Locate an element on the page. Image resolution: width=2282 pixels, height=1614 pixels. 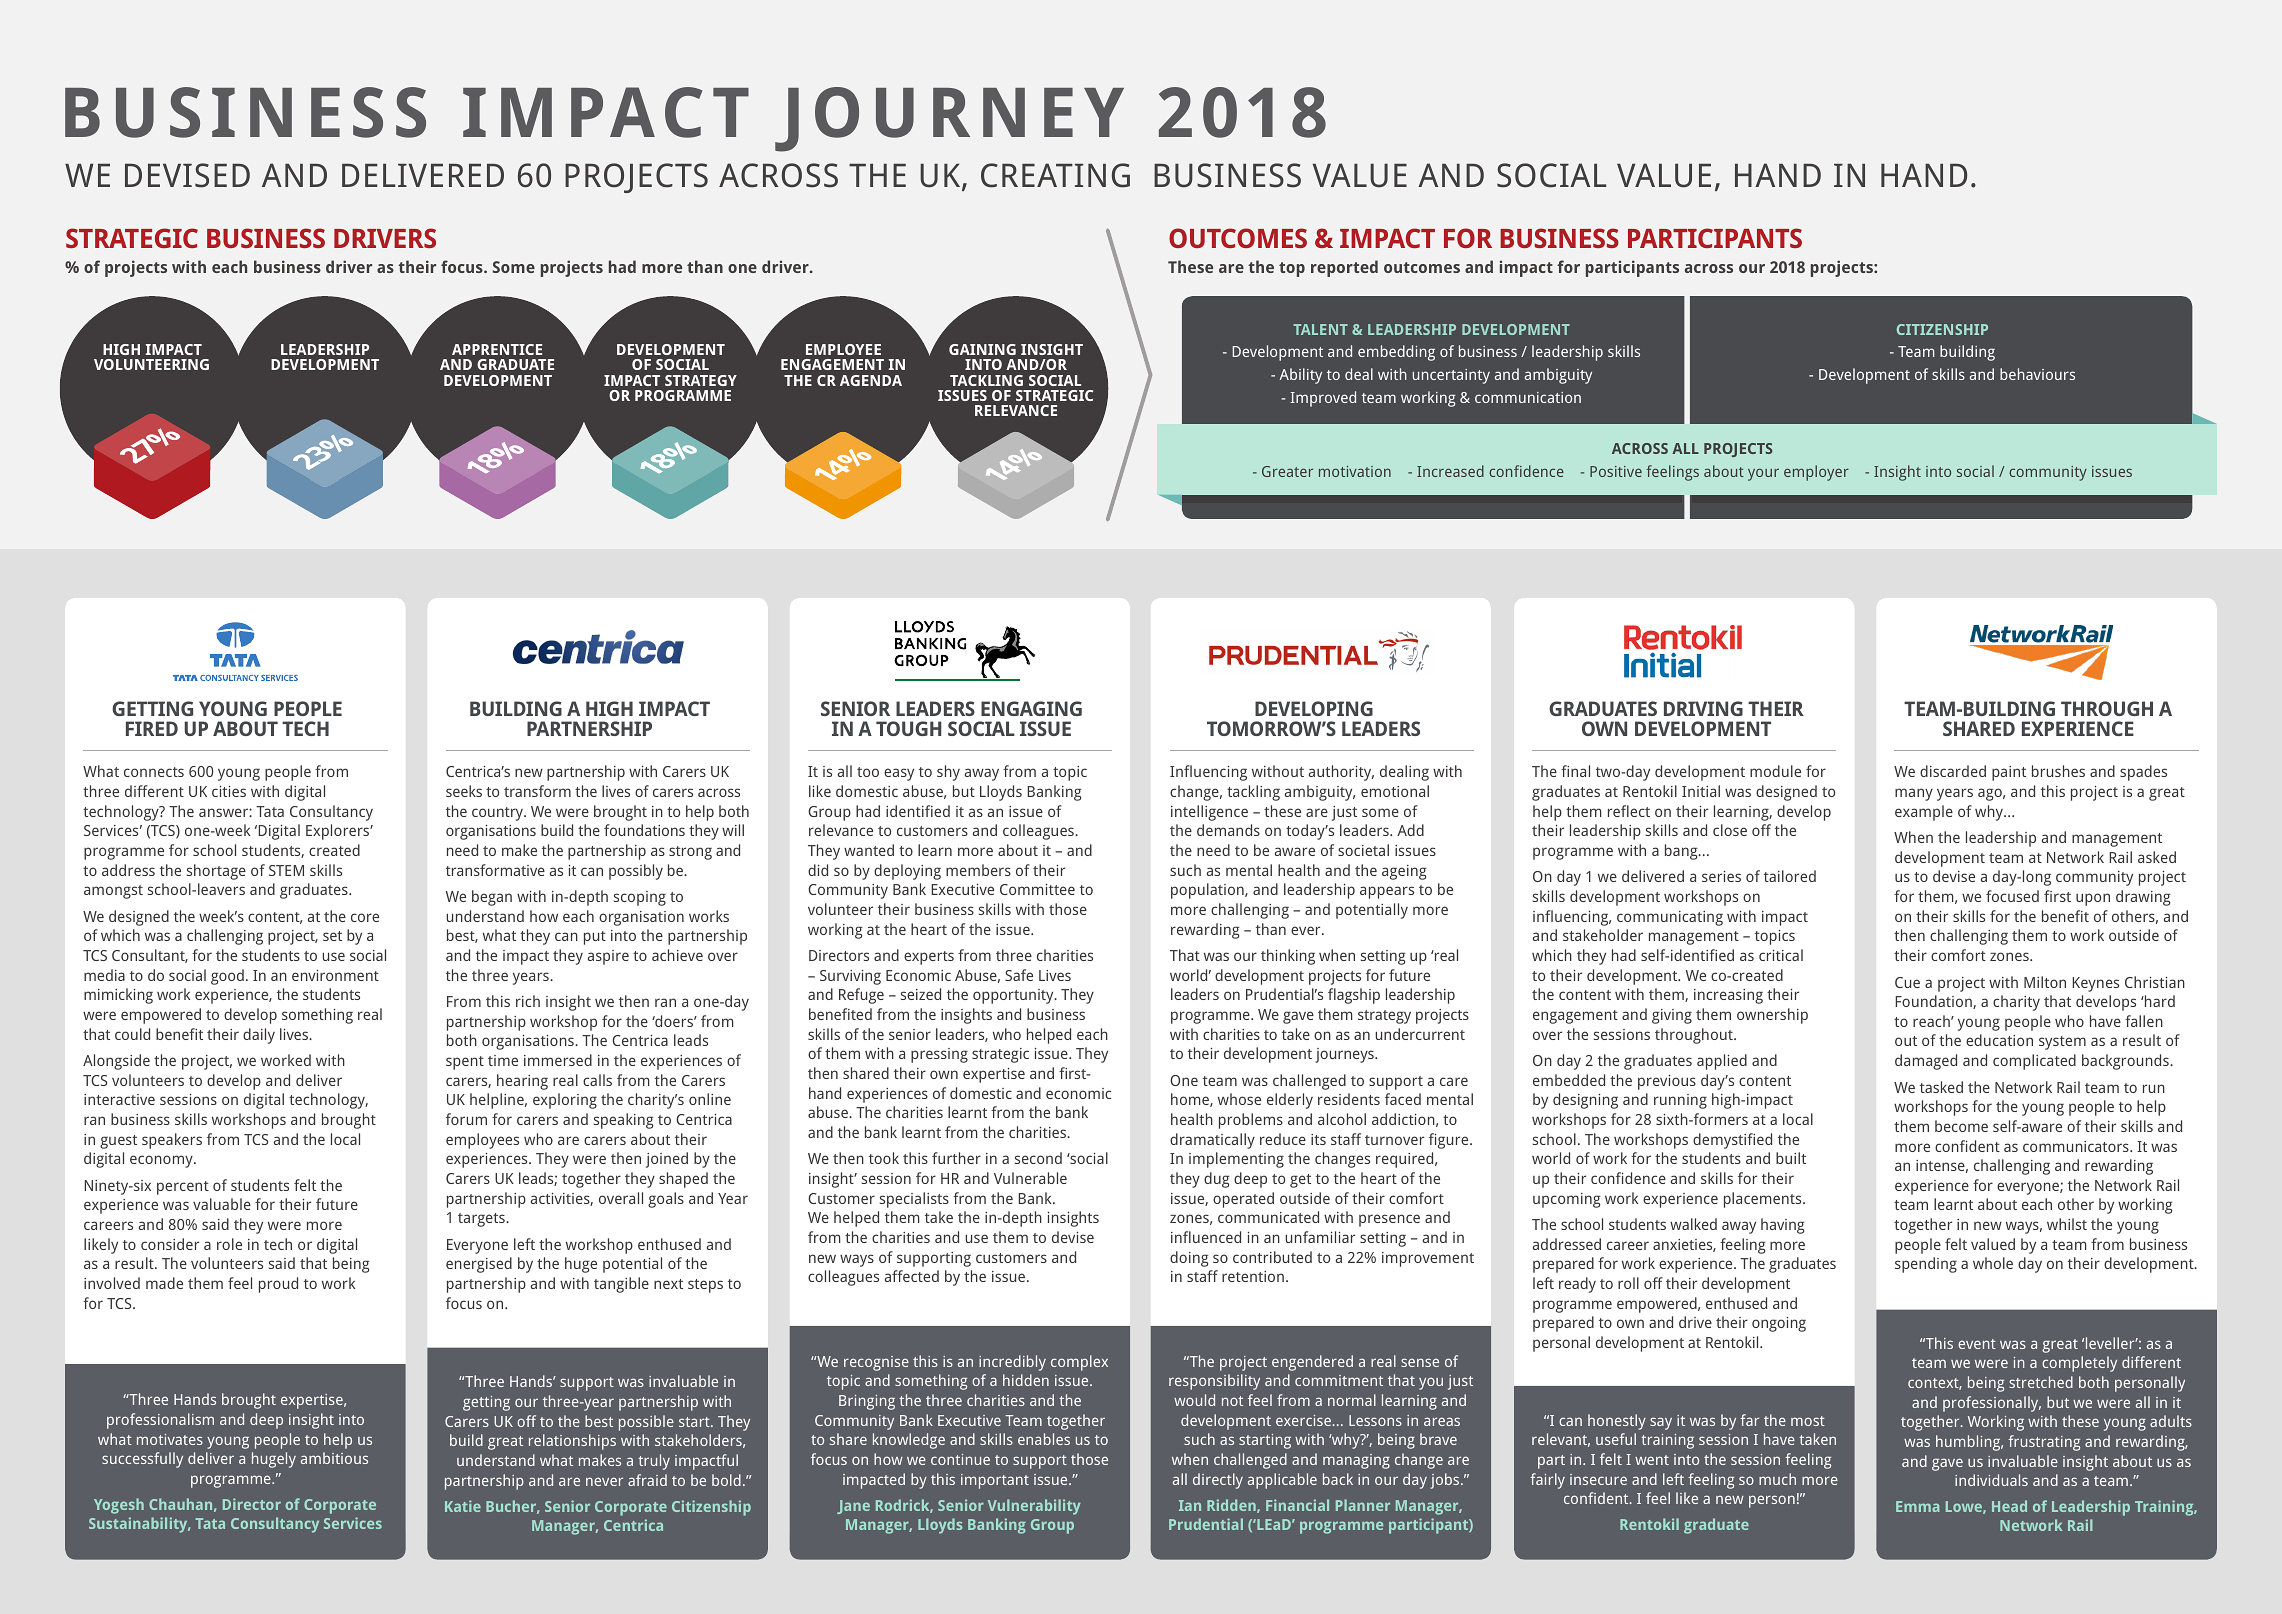
forum is located at coordinates (466, 1119).
